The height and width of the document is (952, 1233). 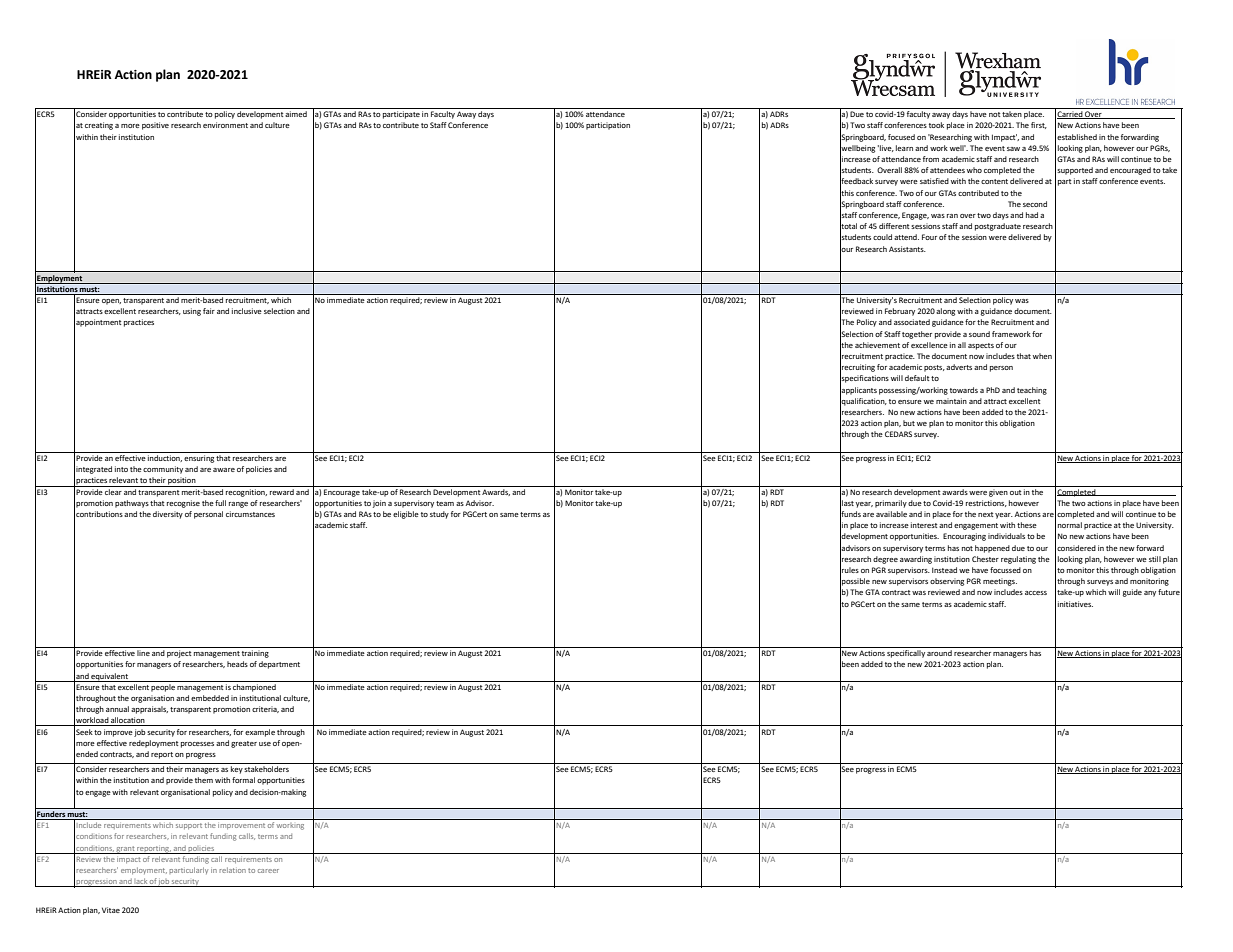 What do you see at coordinates (1036, 593) in the document?
I see `access` at bounding box center [1036, 593].
